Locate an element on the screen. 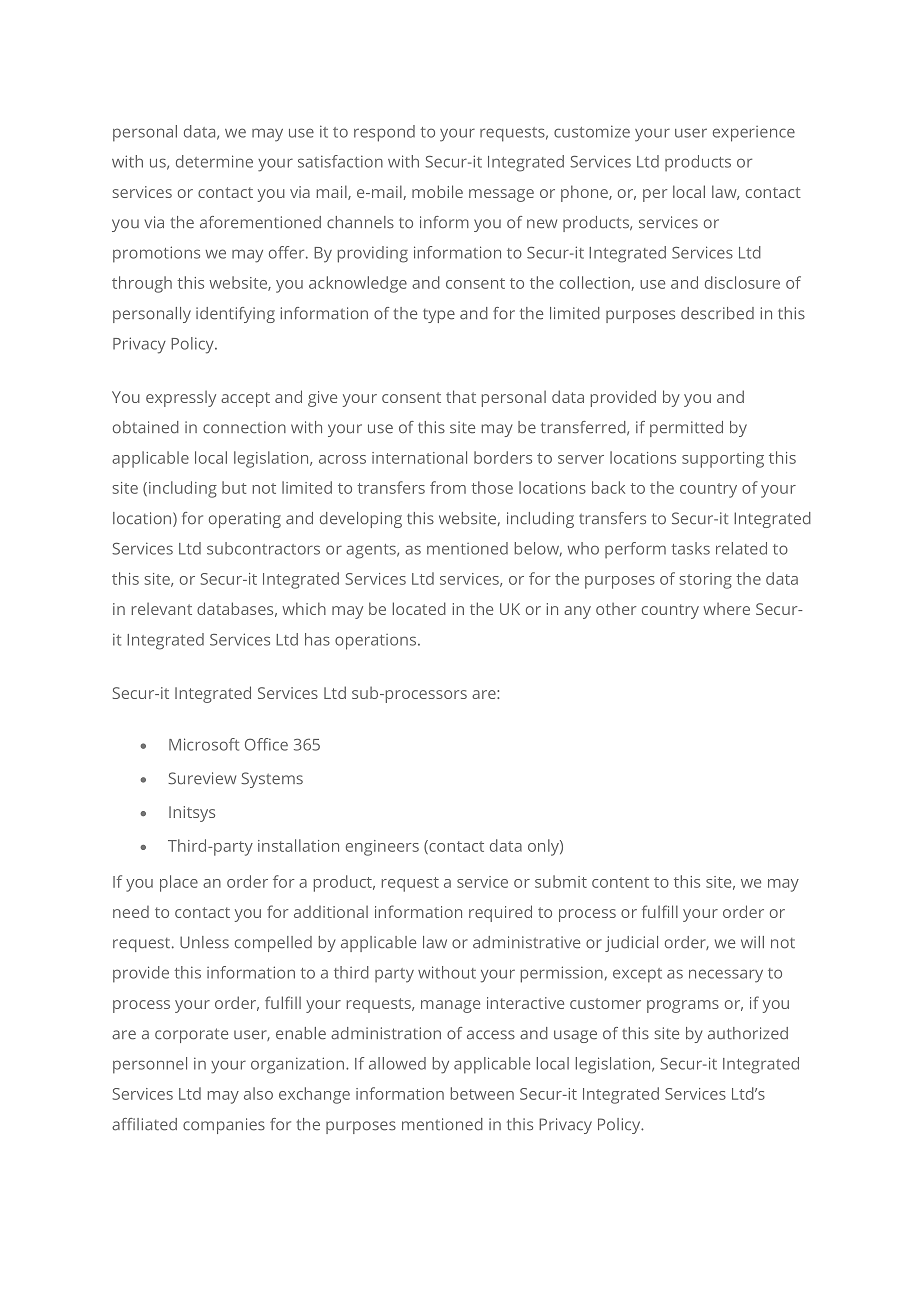 The image size is (924, 1308). located is located at coordinates (419, 608).
